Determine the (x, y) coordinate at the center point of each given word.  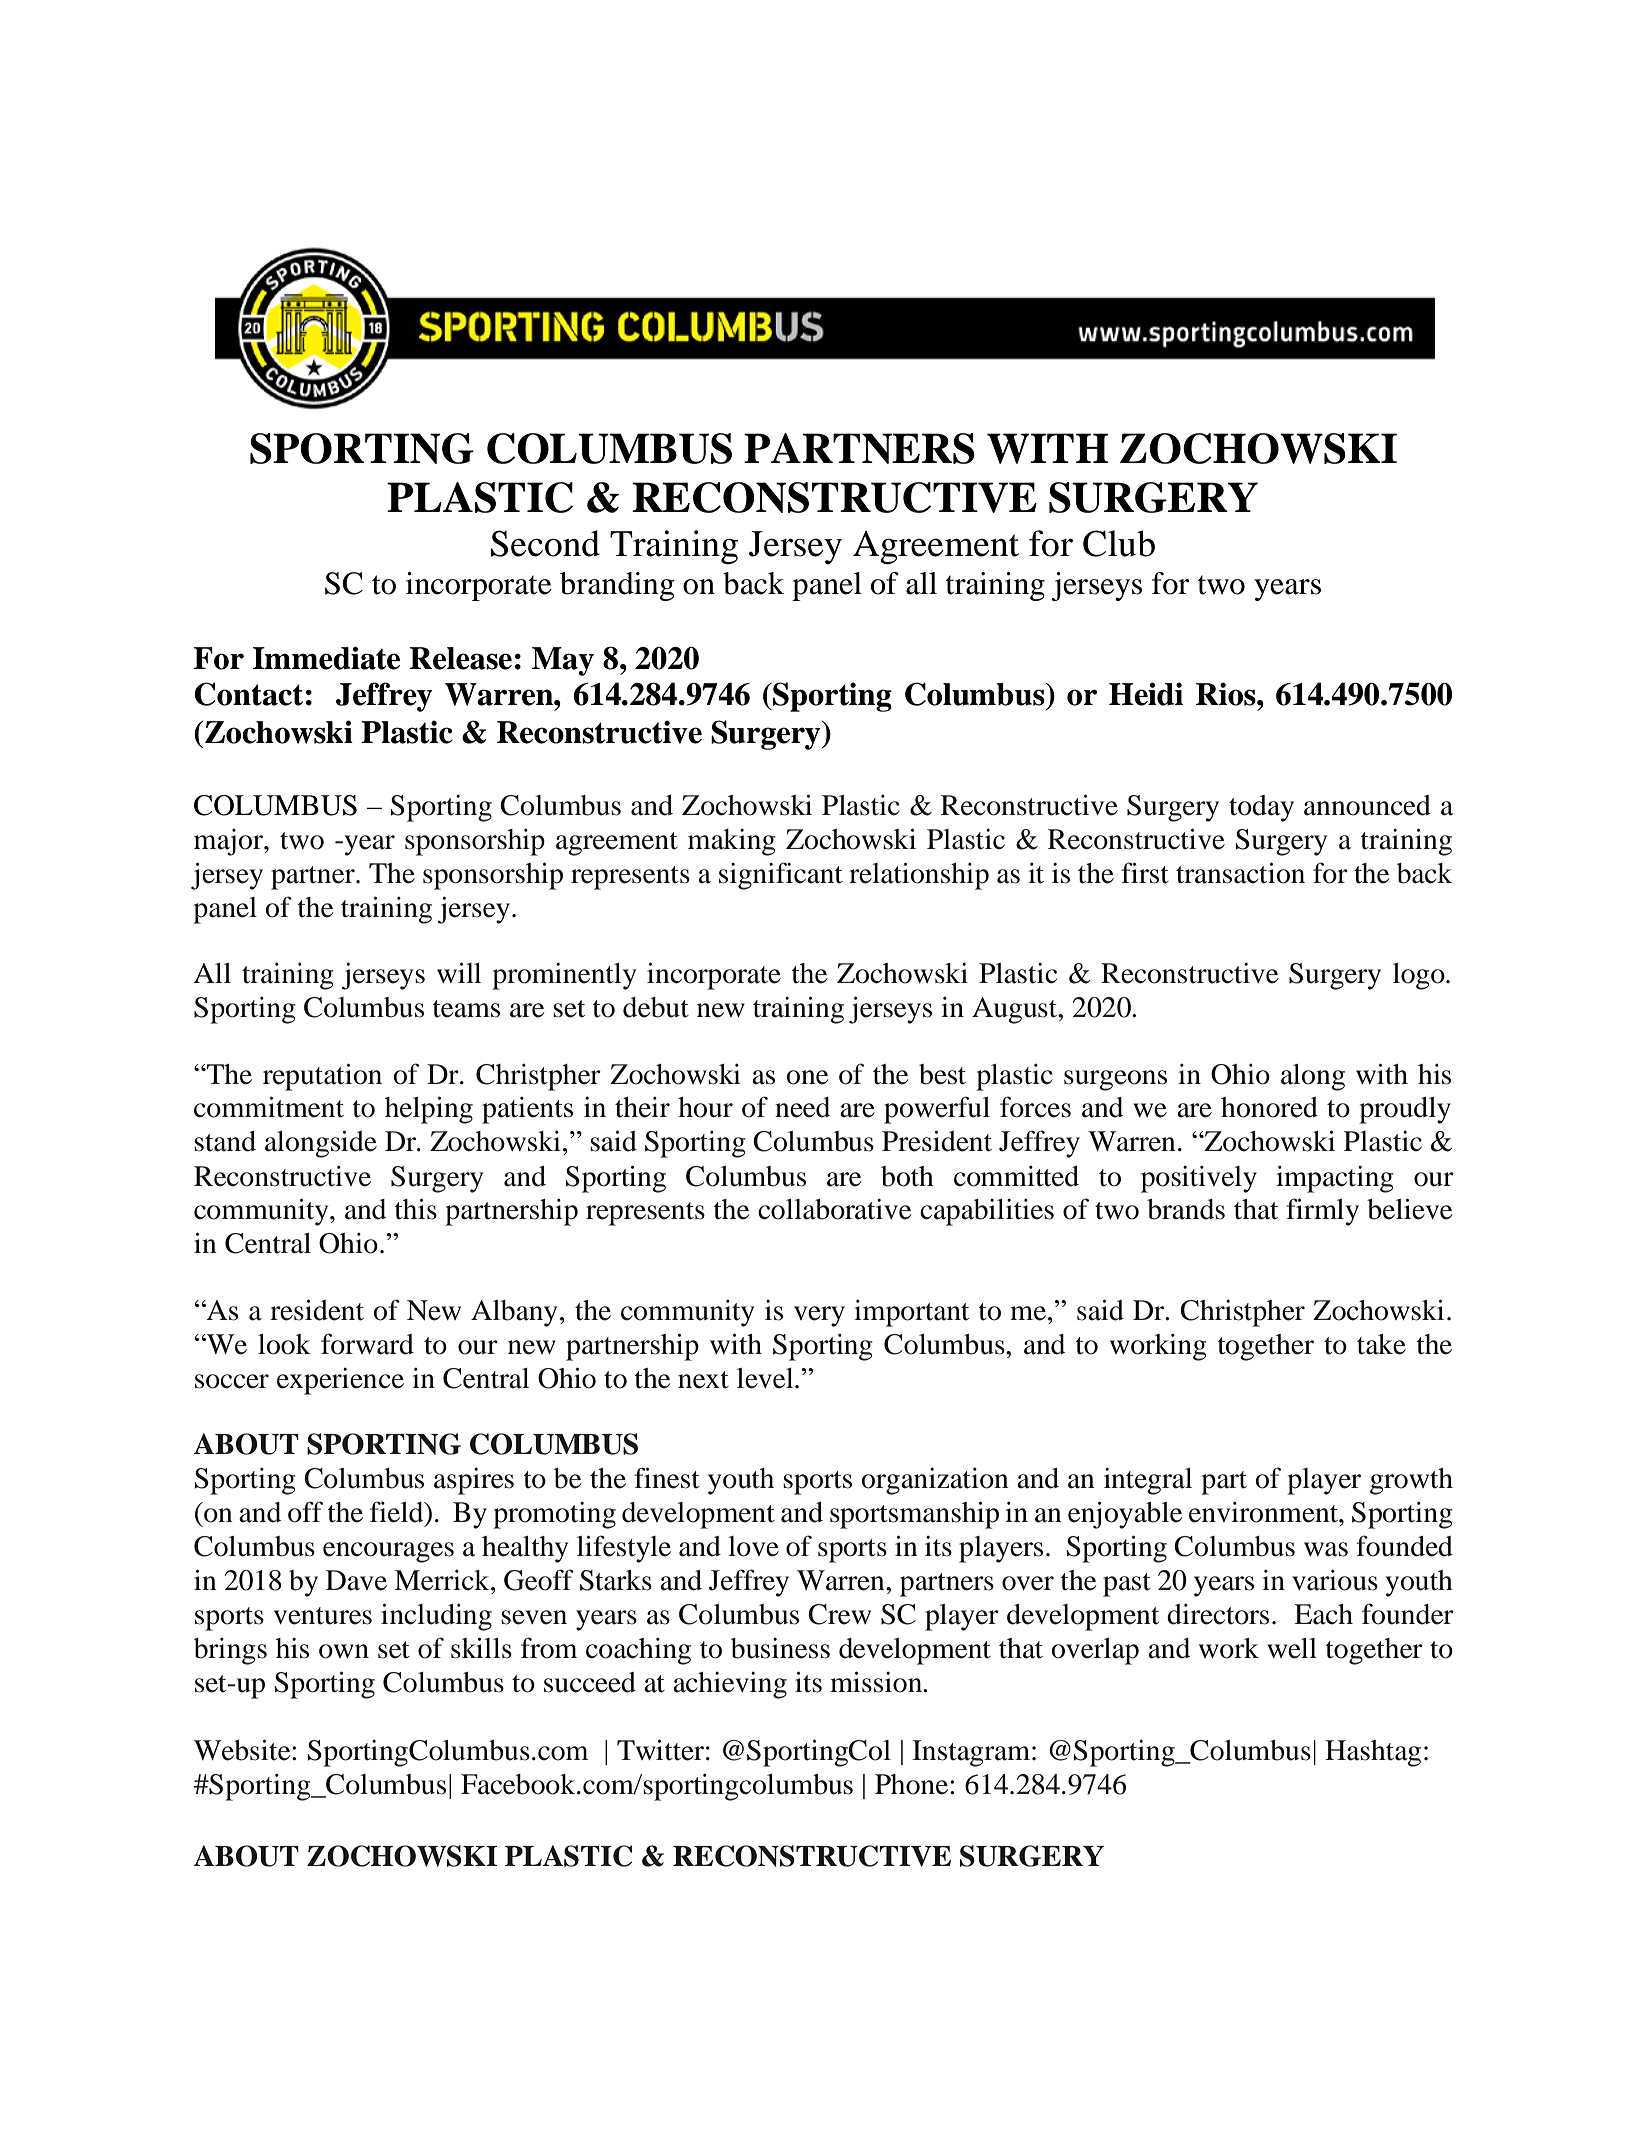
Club (1119, 543)
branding (617, 586)
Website (243, 1750)
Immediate (326, 658)
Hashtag (1373, 1753)
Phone (913, 1784)
